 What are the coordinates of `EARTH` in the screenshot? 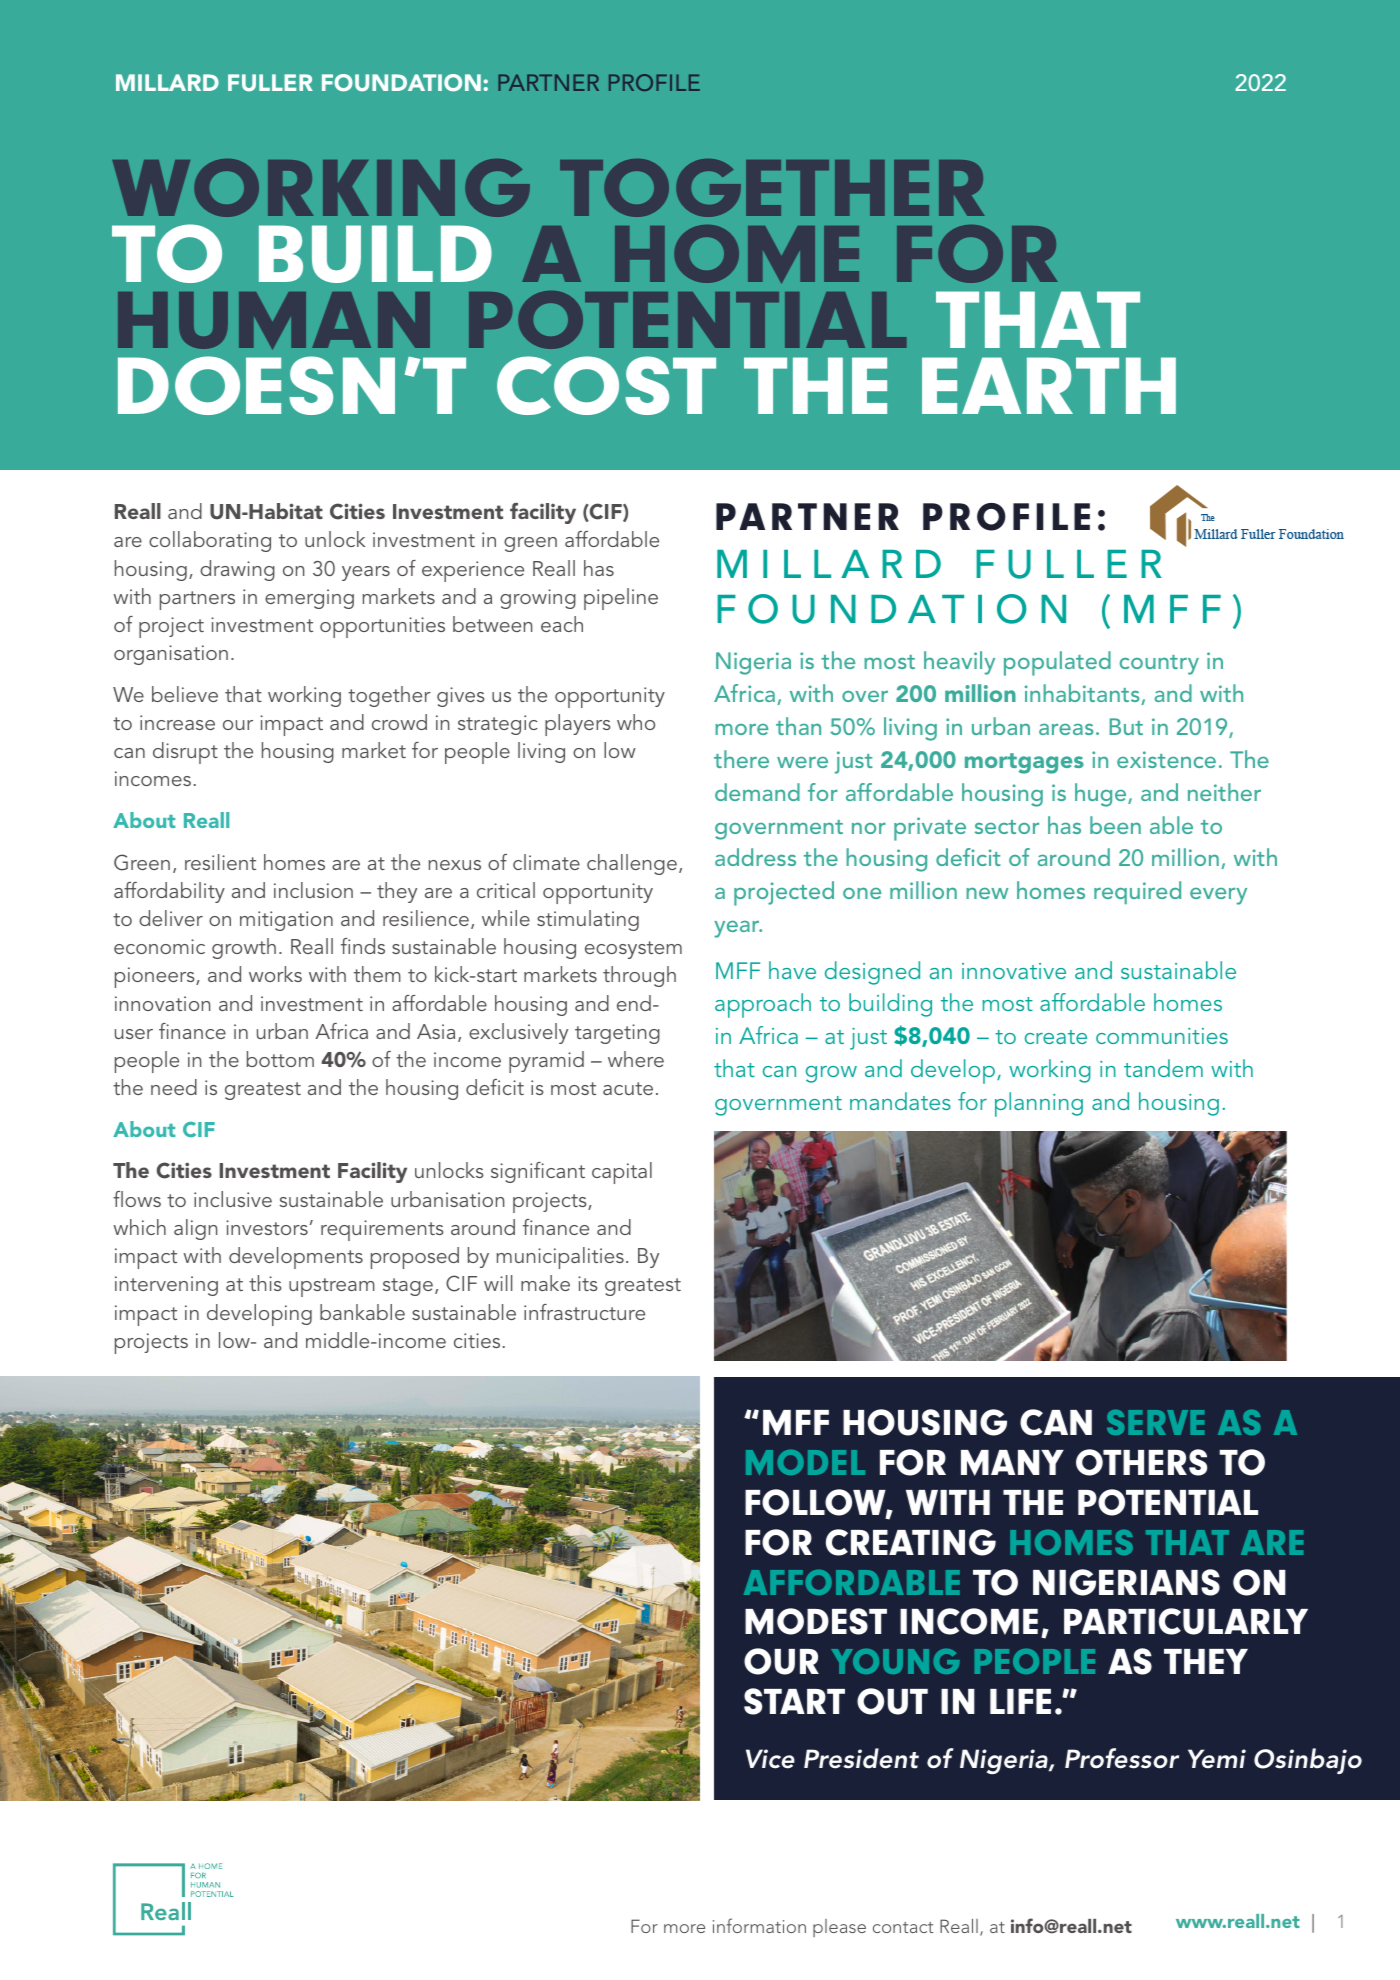 It's located at (1049, 385).
